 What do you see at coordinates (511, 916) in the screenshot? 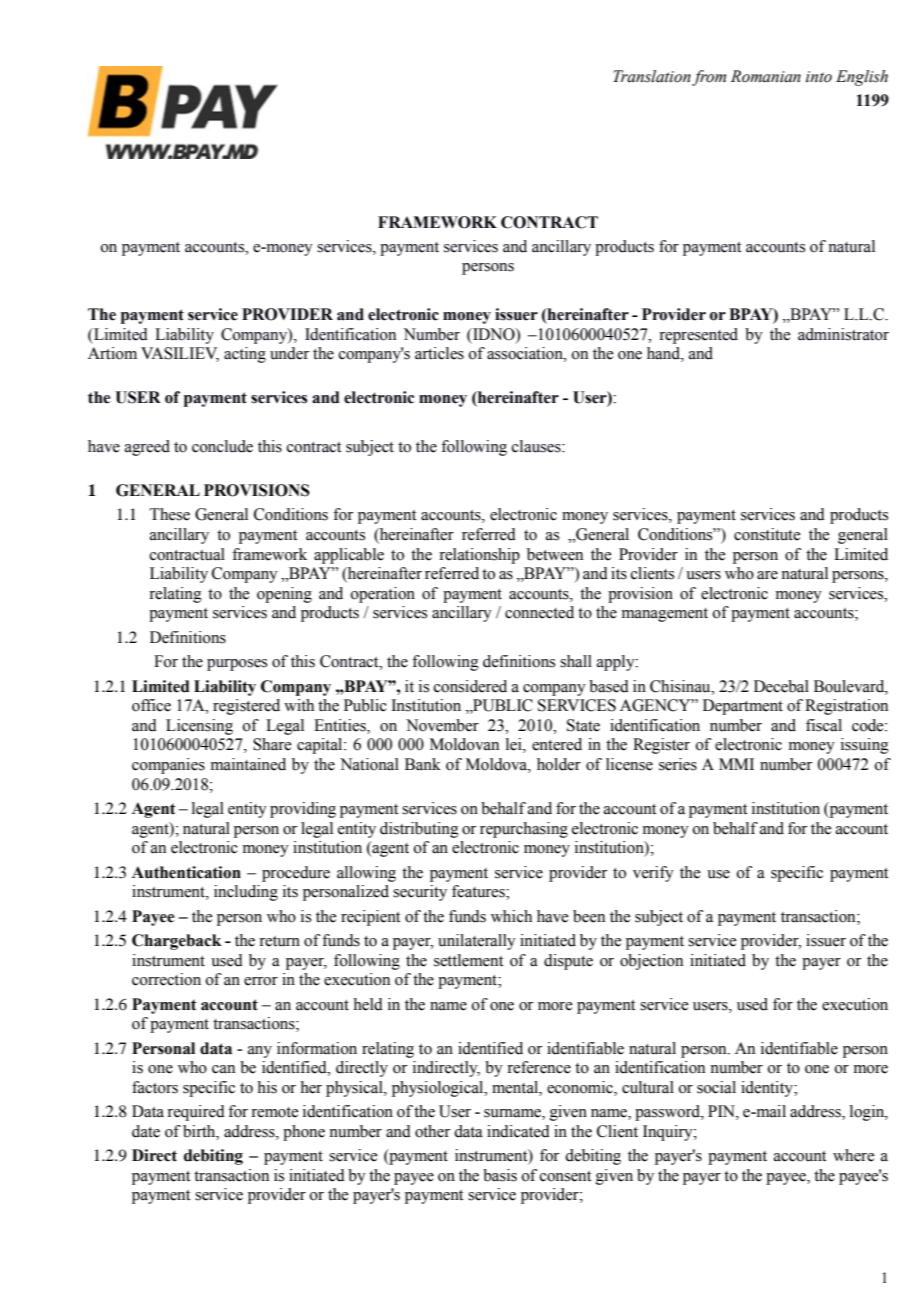
I see `which` at bounding box center [511, 916].
